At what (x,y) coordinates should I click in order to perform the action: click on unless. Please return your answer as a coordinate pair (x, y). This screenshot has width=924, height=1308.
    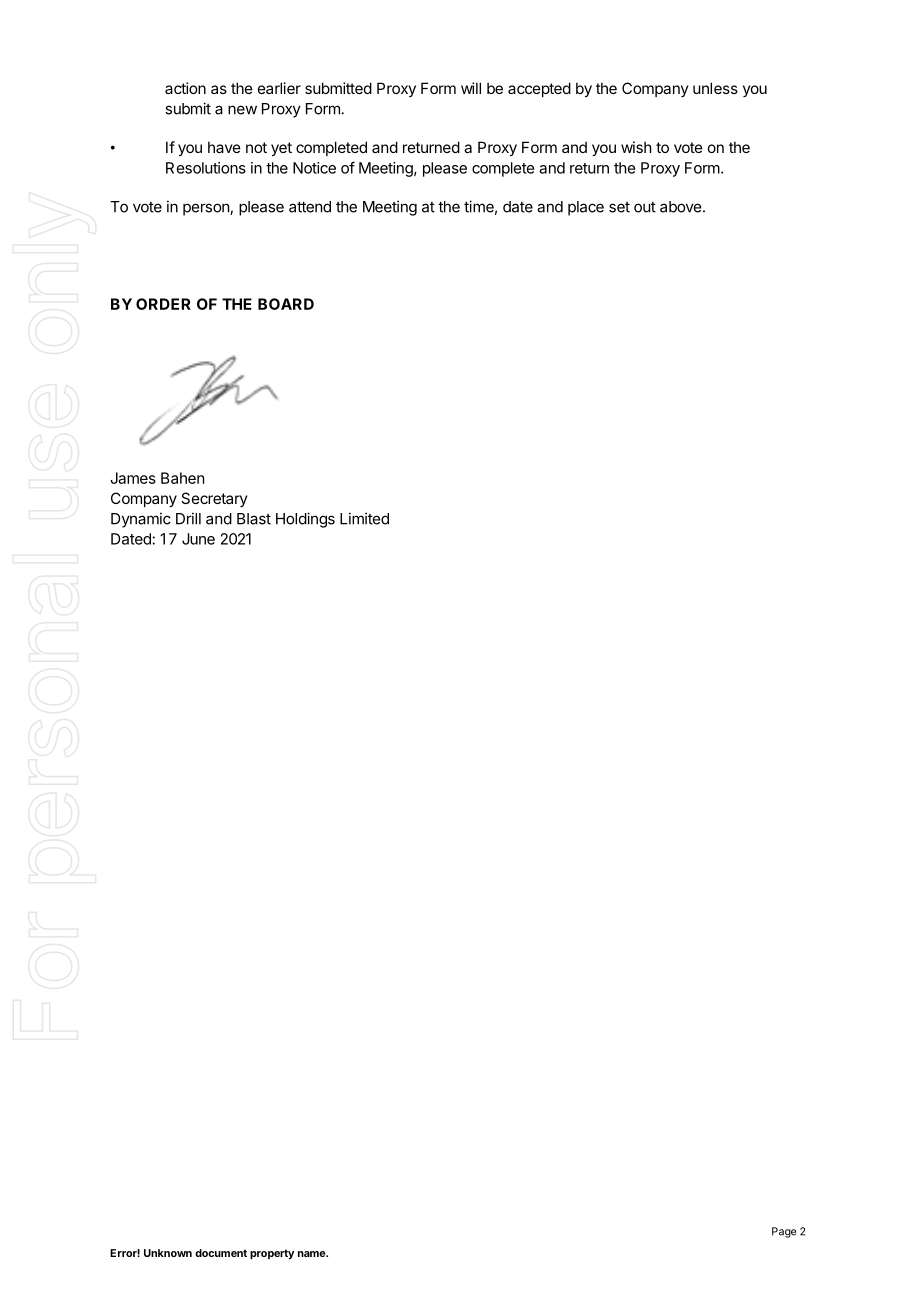
    Looking at the image, I should click on (715, 88).
